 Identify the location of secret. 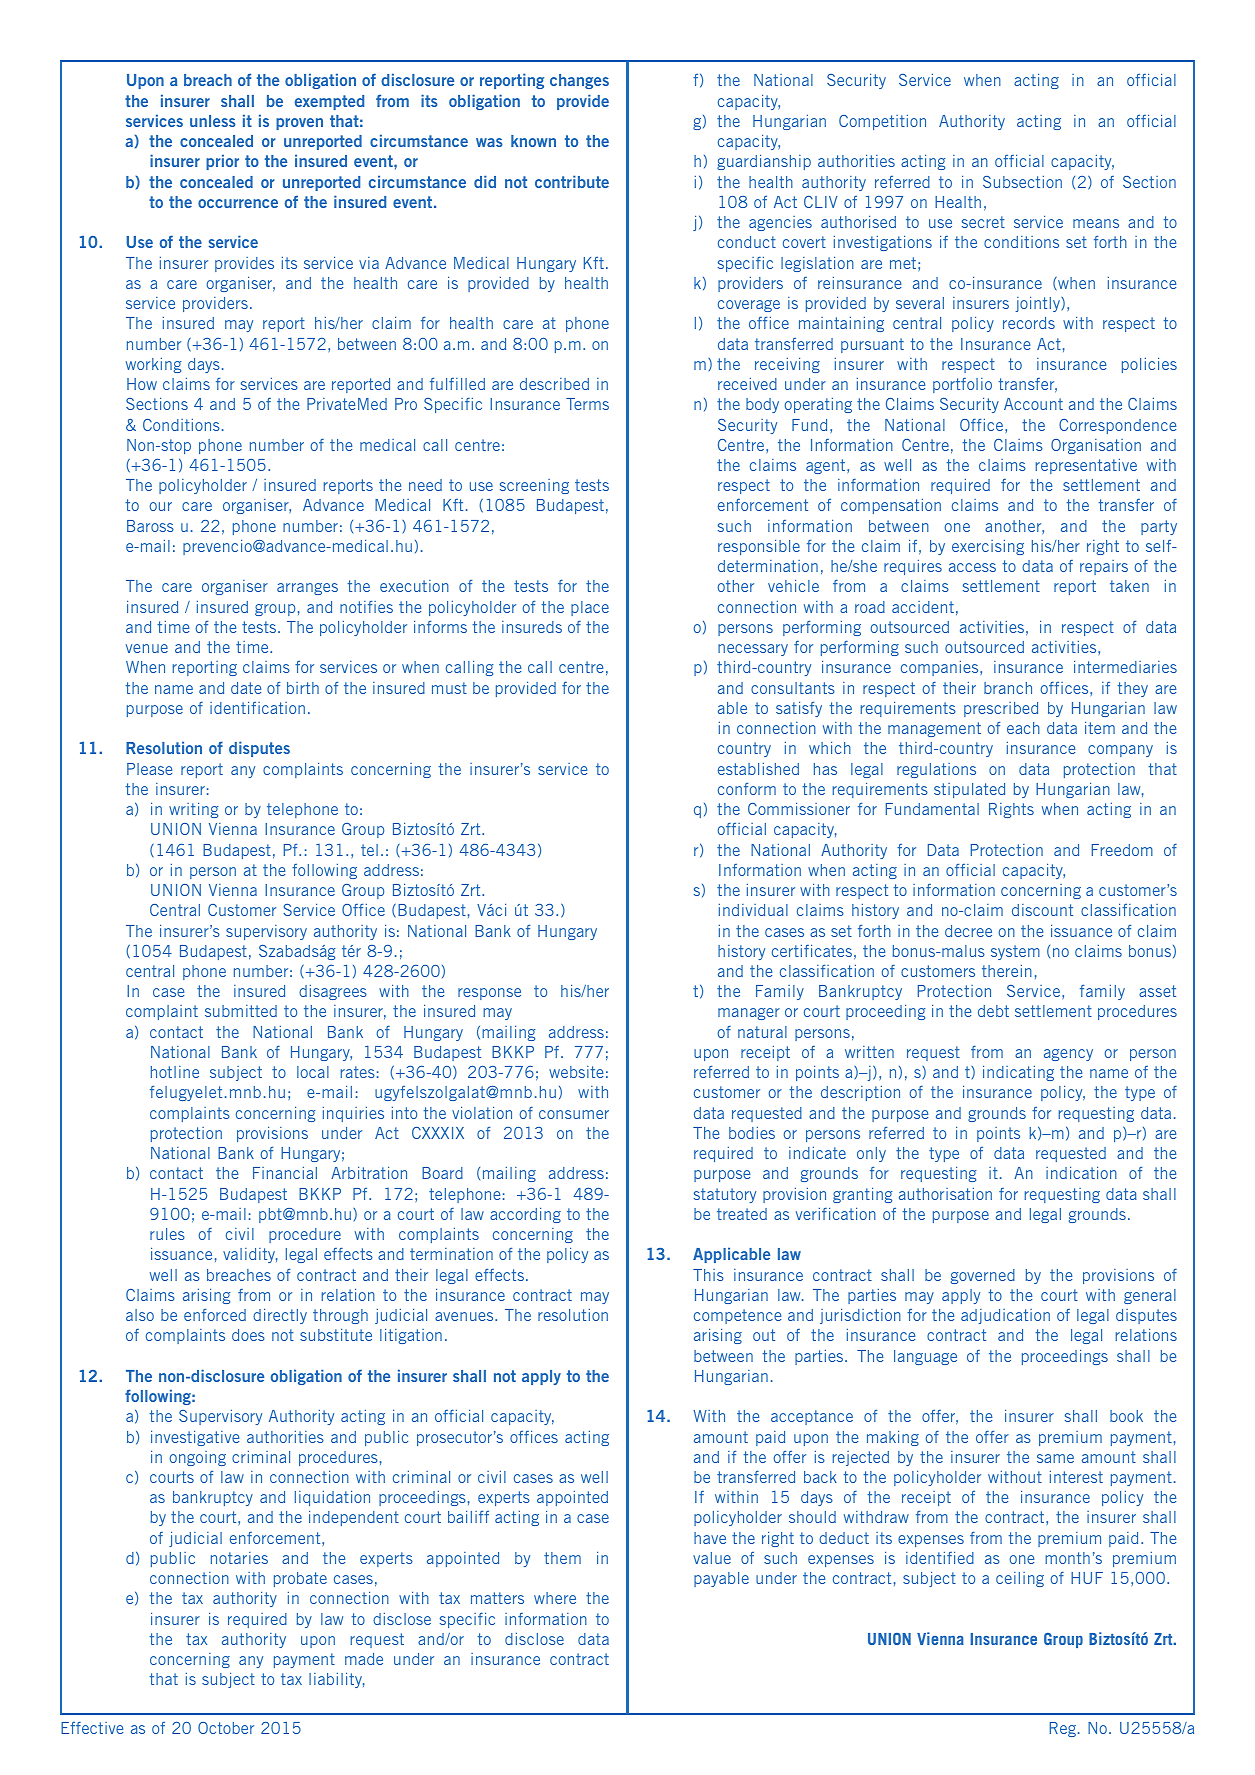
(983, 222).
